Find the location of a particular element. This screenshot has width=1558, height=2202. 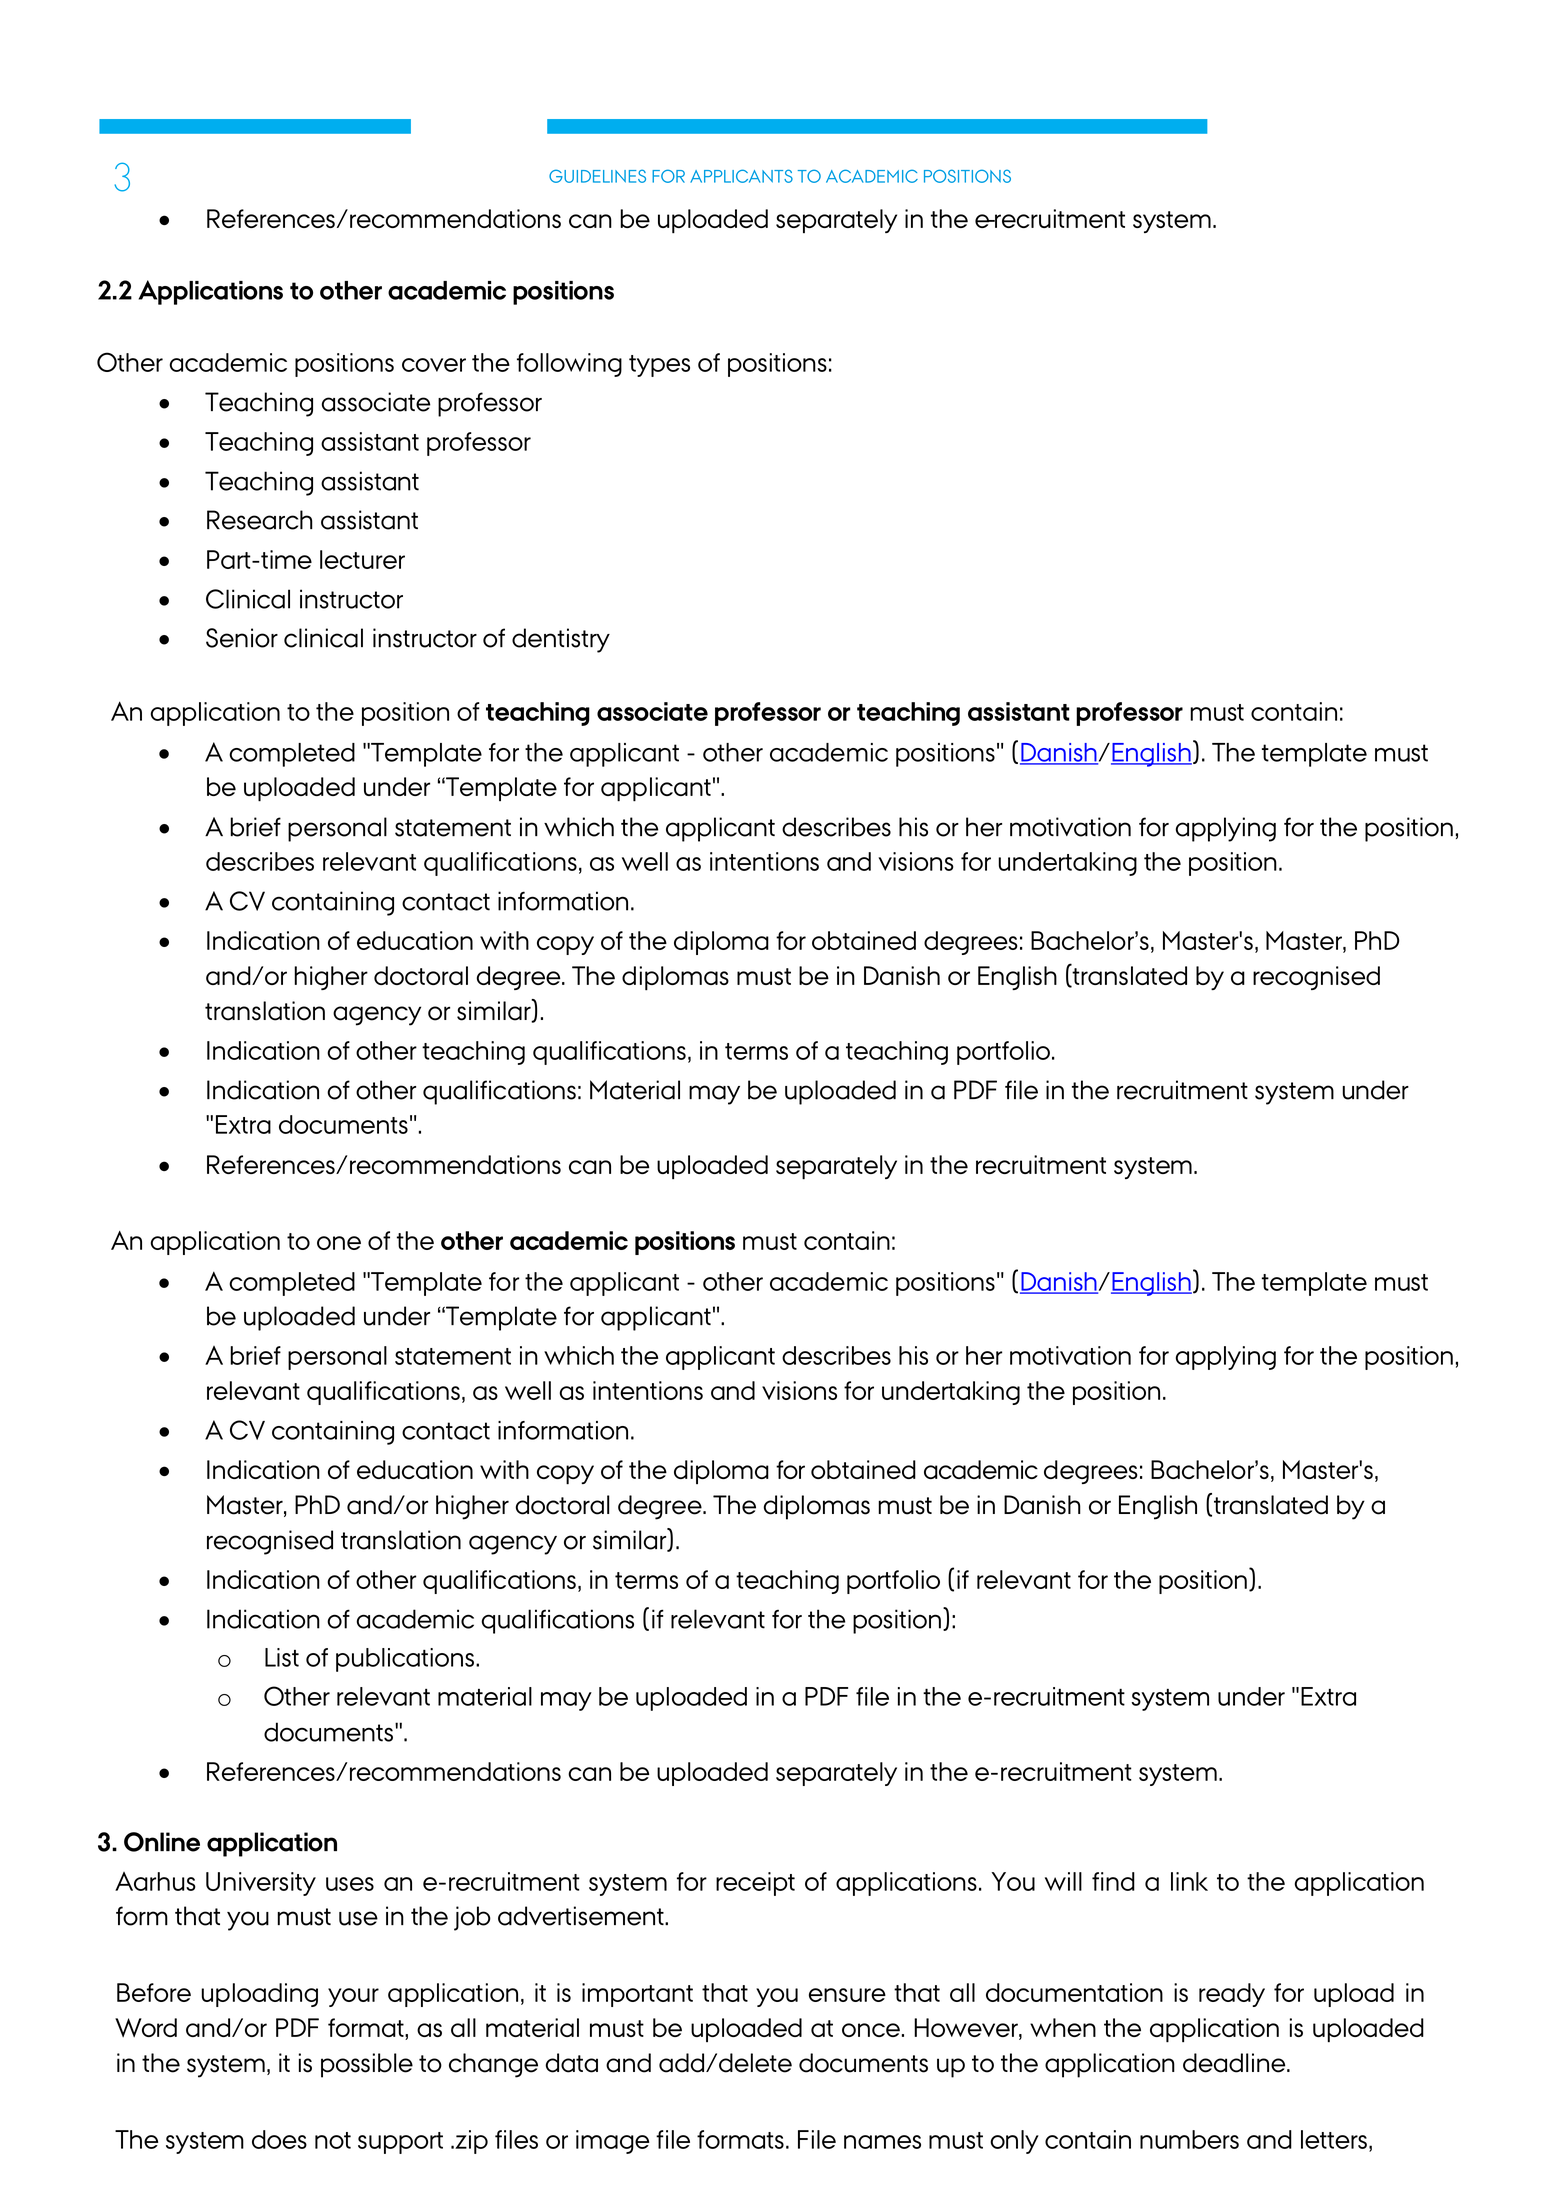

one is located at coordinates (339, 1243).
